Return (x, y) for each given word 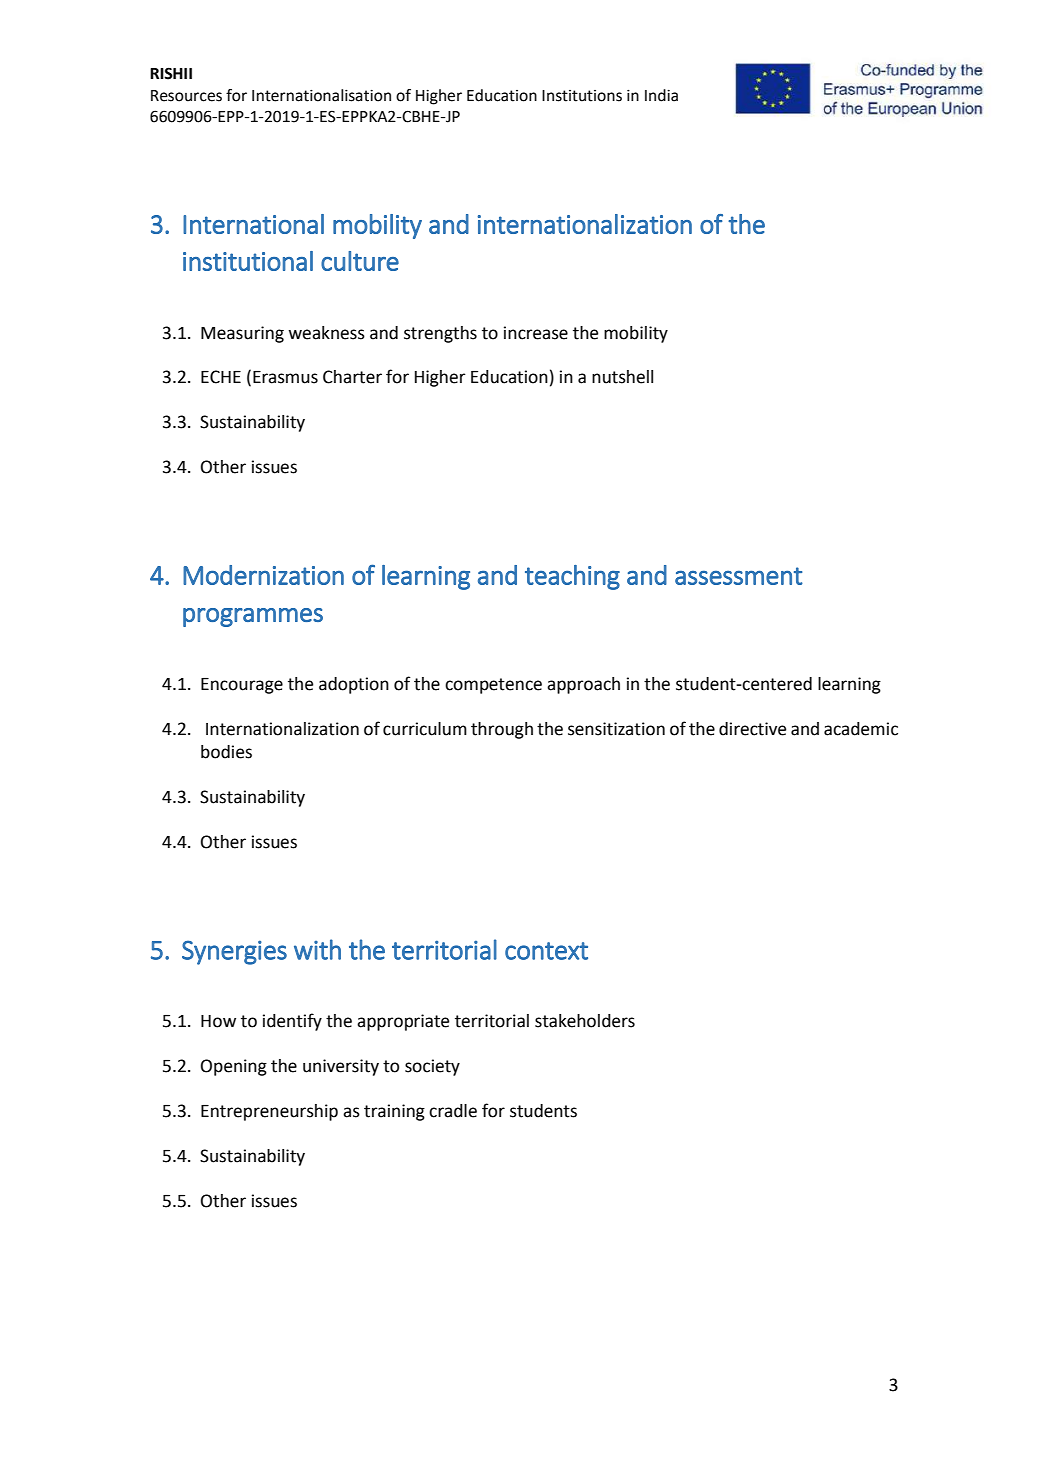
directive (752, 729)
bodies (226, 752)
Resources (186, 96)
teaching (572, 577)
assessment (739, 576)
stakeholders (585, 1021)
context (546, 951)
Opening (234, 1067)
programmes (253, 617)
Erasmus (285, 377)
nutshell (622, 377)
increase (536, 333)
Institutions (582, 96)
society (432, 1067)
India (661, 95)
